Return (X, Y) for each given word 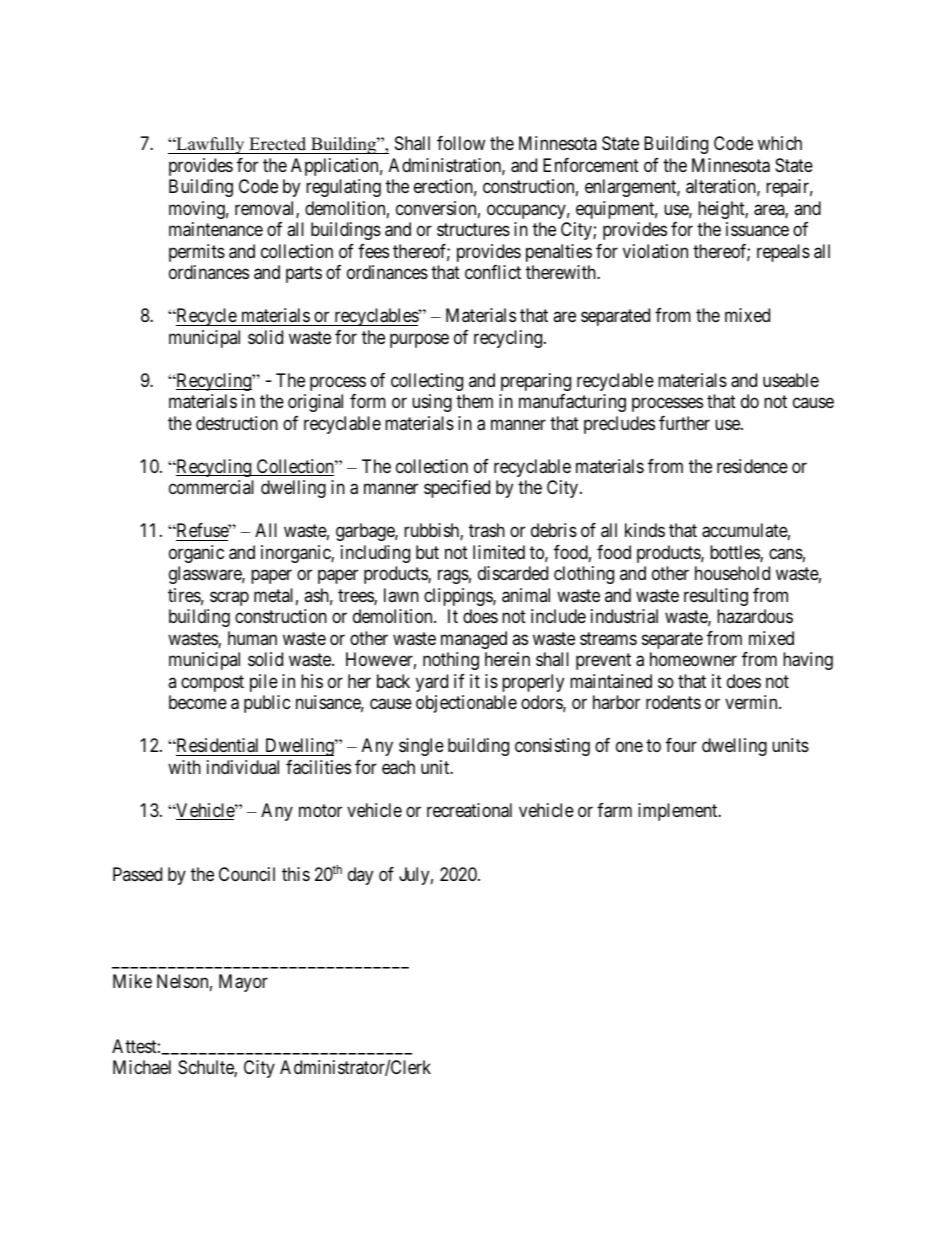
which (780, 143)
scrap (229, 598)
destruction (237, 423)
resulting (716, 597)
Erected (278, 145)
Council (247, 874)
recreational (469, 810)
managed (474, 640)
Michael (142, 1067)
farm (614, 810)
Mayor (243, 983)
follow (461, 143)
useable (791, 380)
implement (679, 812)
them (474, 401)
